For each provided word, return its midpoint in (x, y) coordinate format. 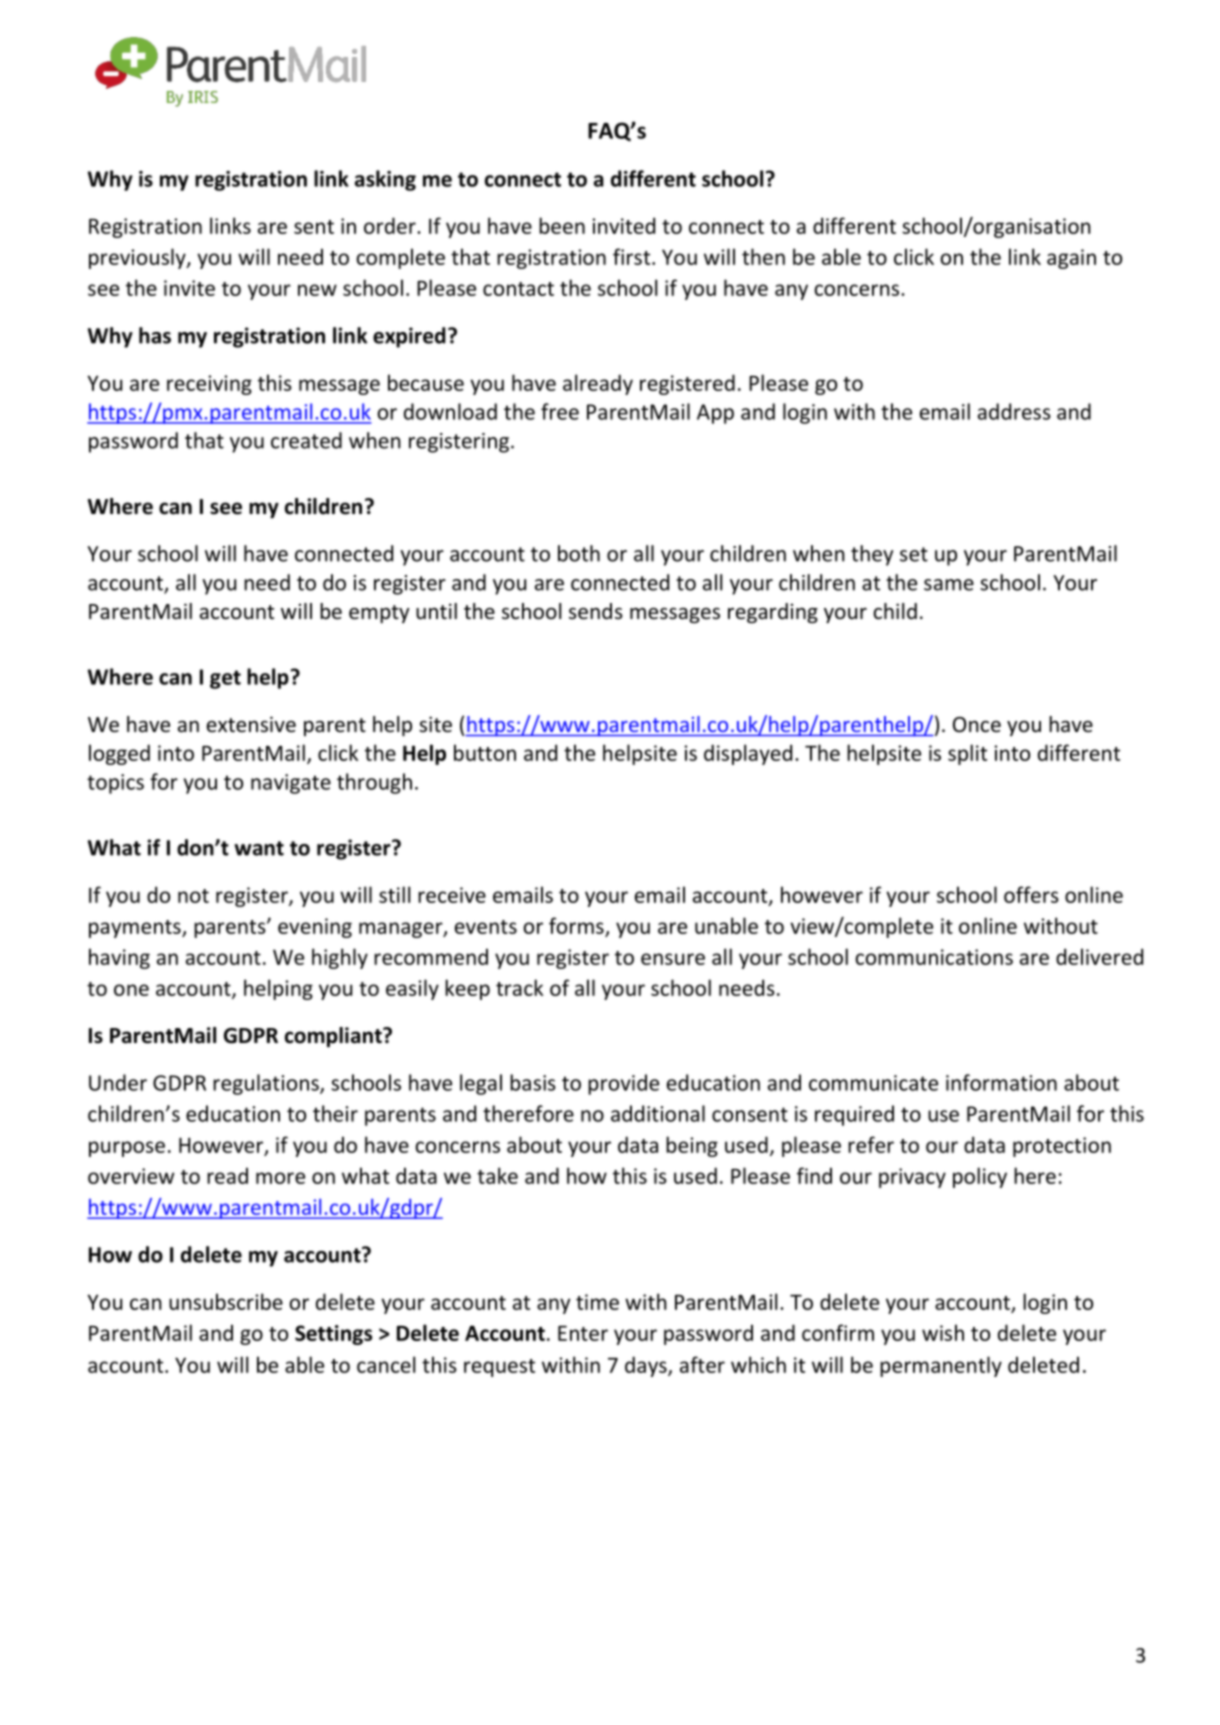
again (1071, 259)
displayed (748, 754)
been (562, 225)
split (967, 754)
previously (138, 258)
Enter (583, 1333)
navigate (291, 784)
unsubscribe (226, 1301)
